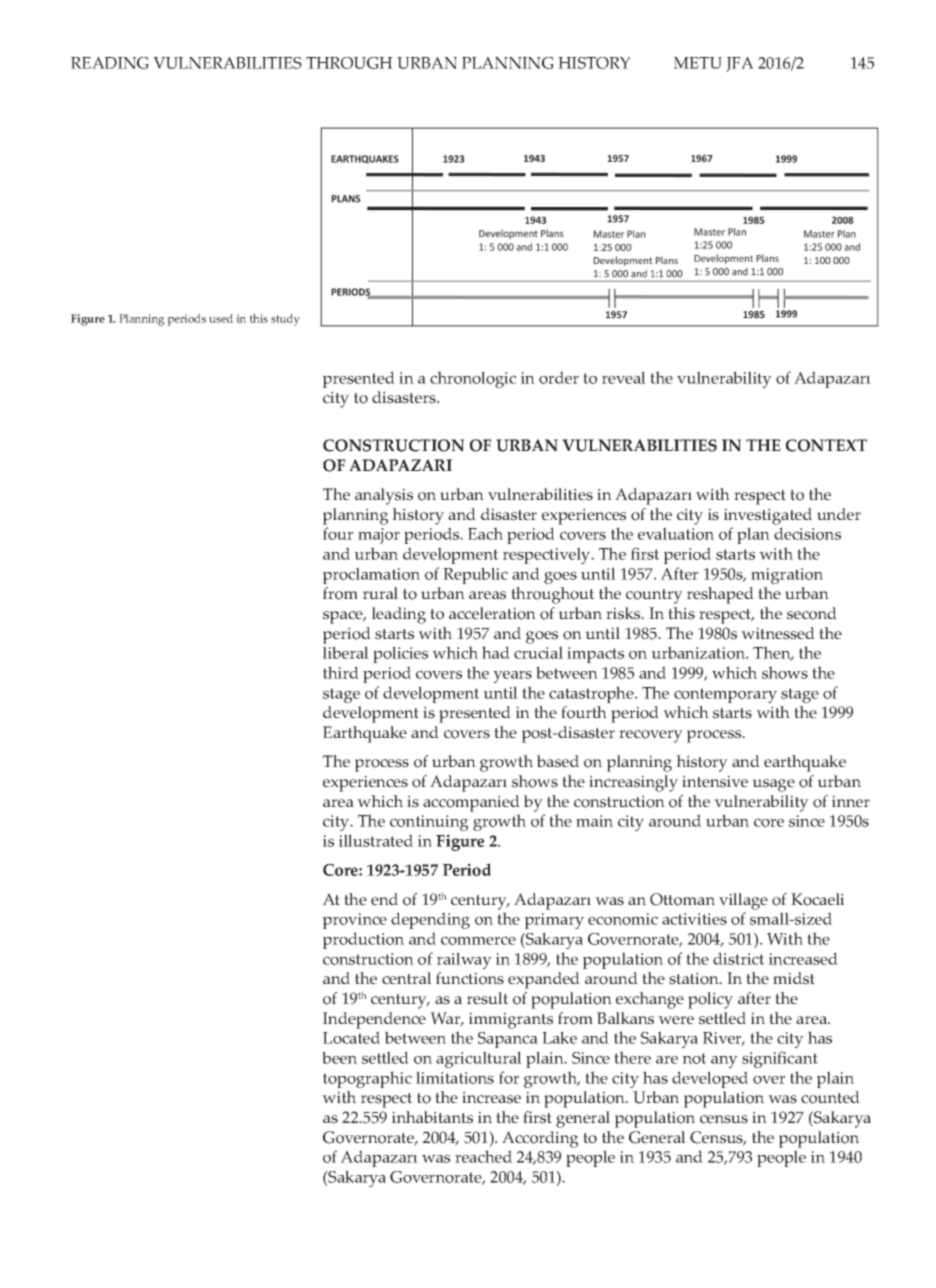 The image size is (936, 1288). Describe the element at coordinates (346, 652) in the document. I see `liberal` at that location.
